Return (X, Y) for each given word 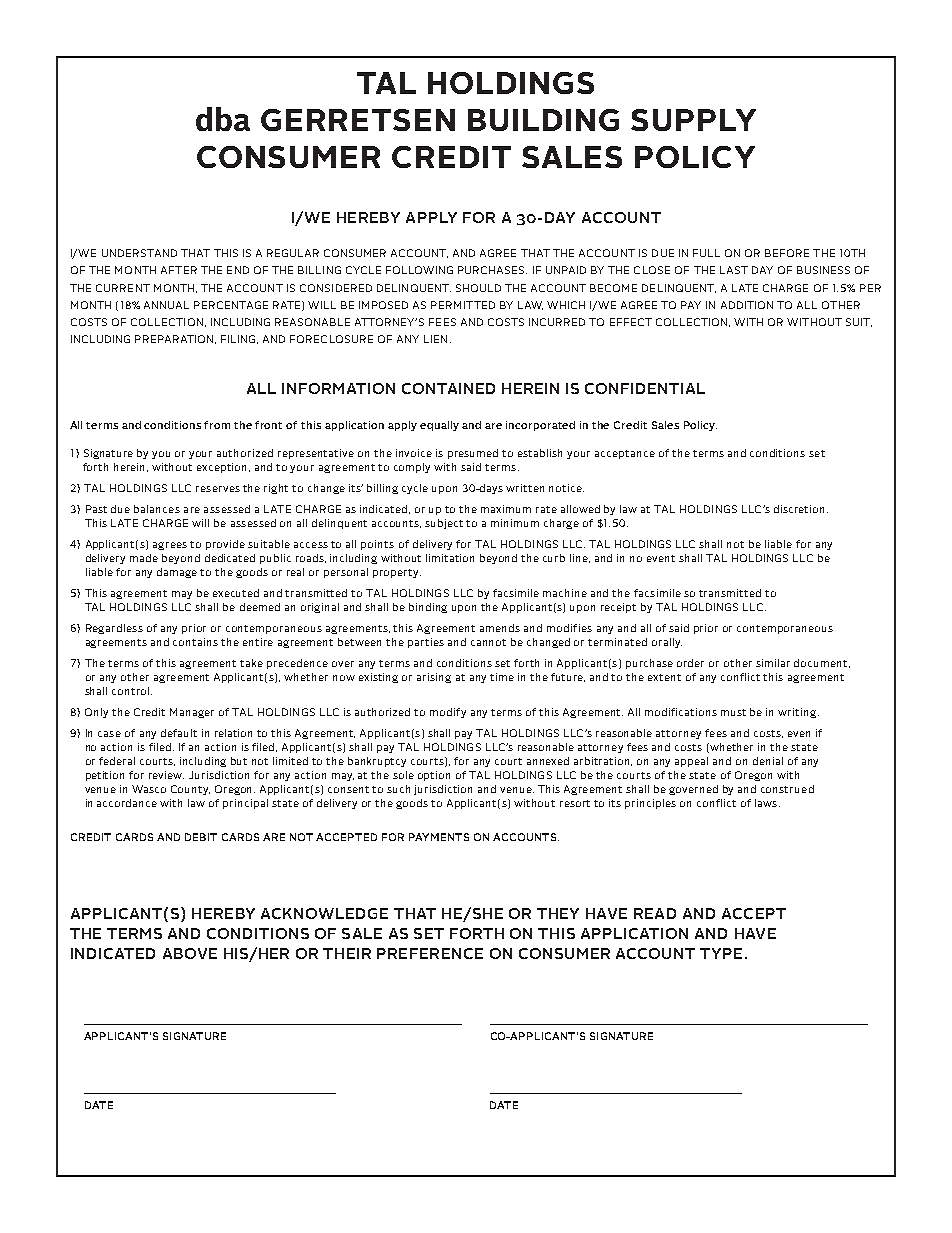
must (733, 712)
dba (223, 119)
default (179, 733)
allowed (580, 509)
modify (448, 713)
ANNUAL (166, 305)
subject (444, 524)
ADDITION (747, 305)
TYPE (721, 953)
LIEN (435, 339)
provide (225, 545)
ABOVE (190, 953)
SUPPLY (693, 120)
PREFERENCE (430, 953)
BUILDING (543, 120)
